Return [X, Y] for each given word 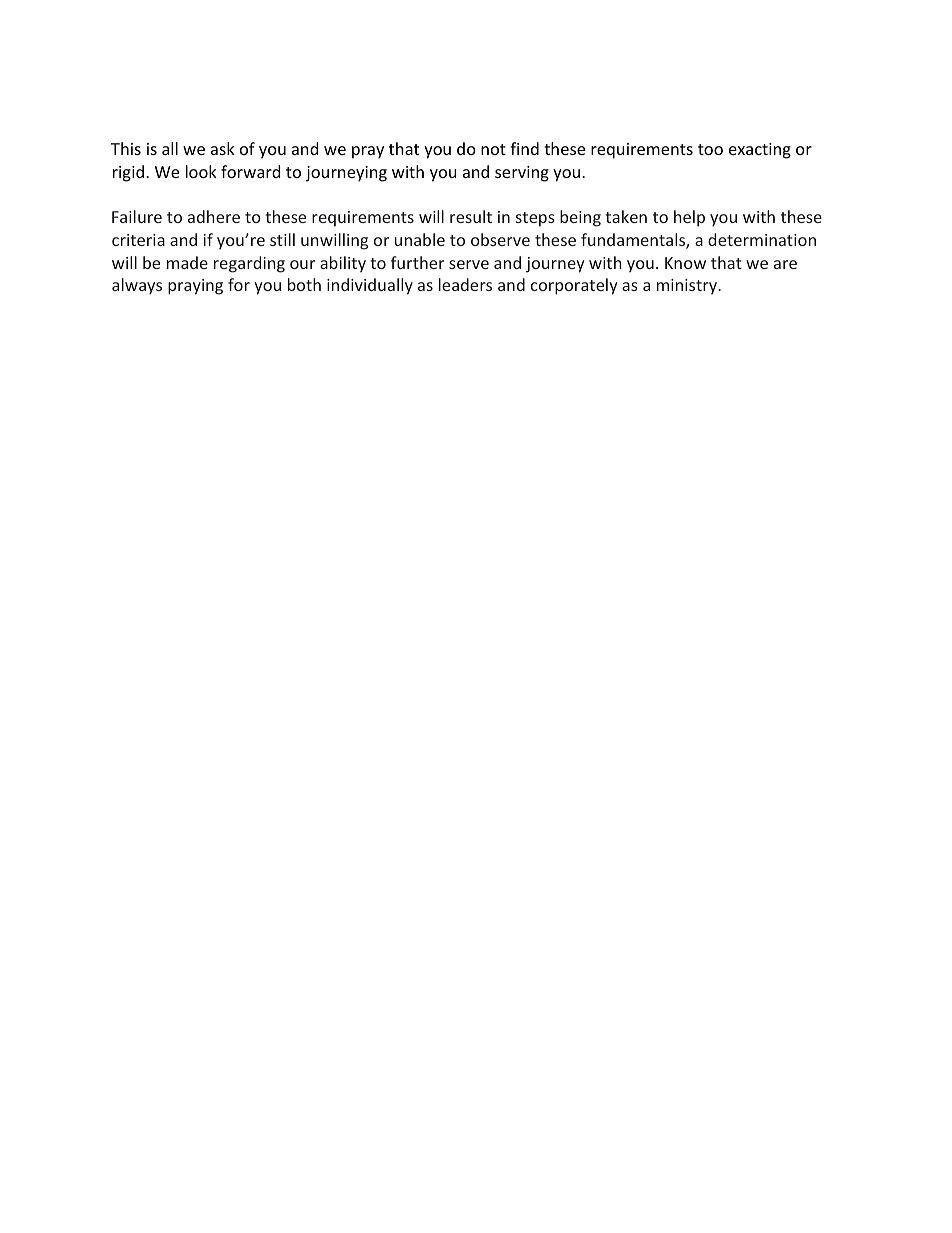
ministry [688, 287]
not [493, 149]
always [137, 286]
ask [223, 148]
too [710, 149]
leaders [465, 284]
